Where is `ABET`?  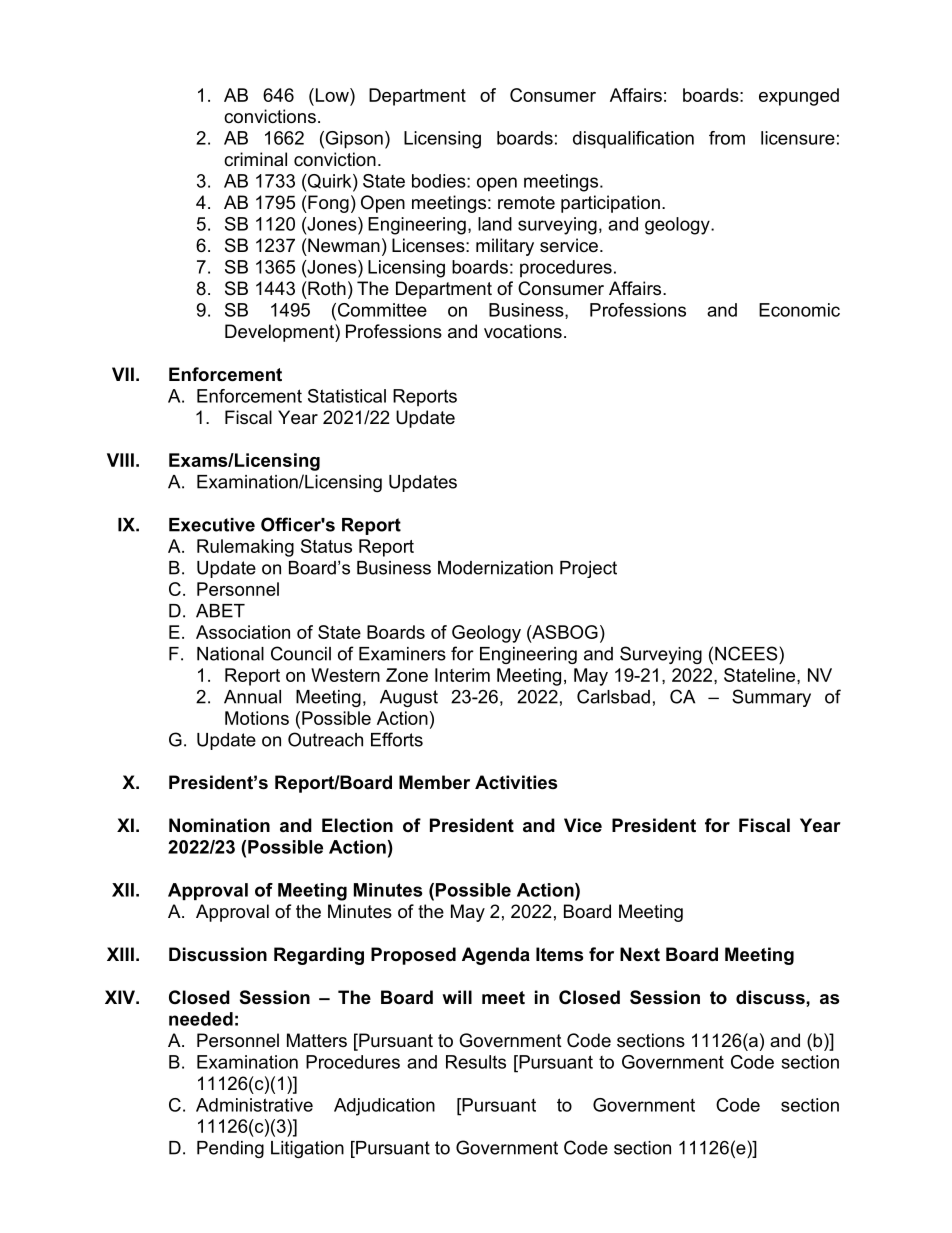 ABET is located at coordinates (220, 611).
